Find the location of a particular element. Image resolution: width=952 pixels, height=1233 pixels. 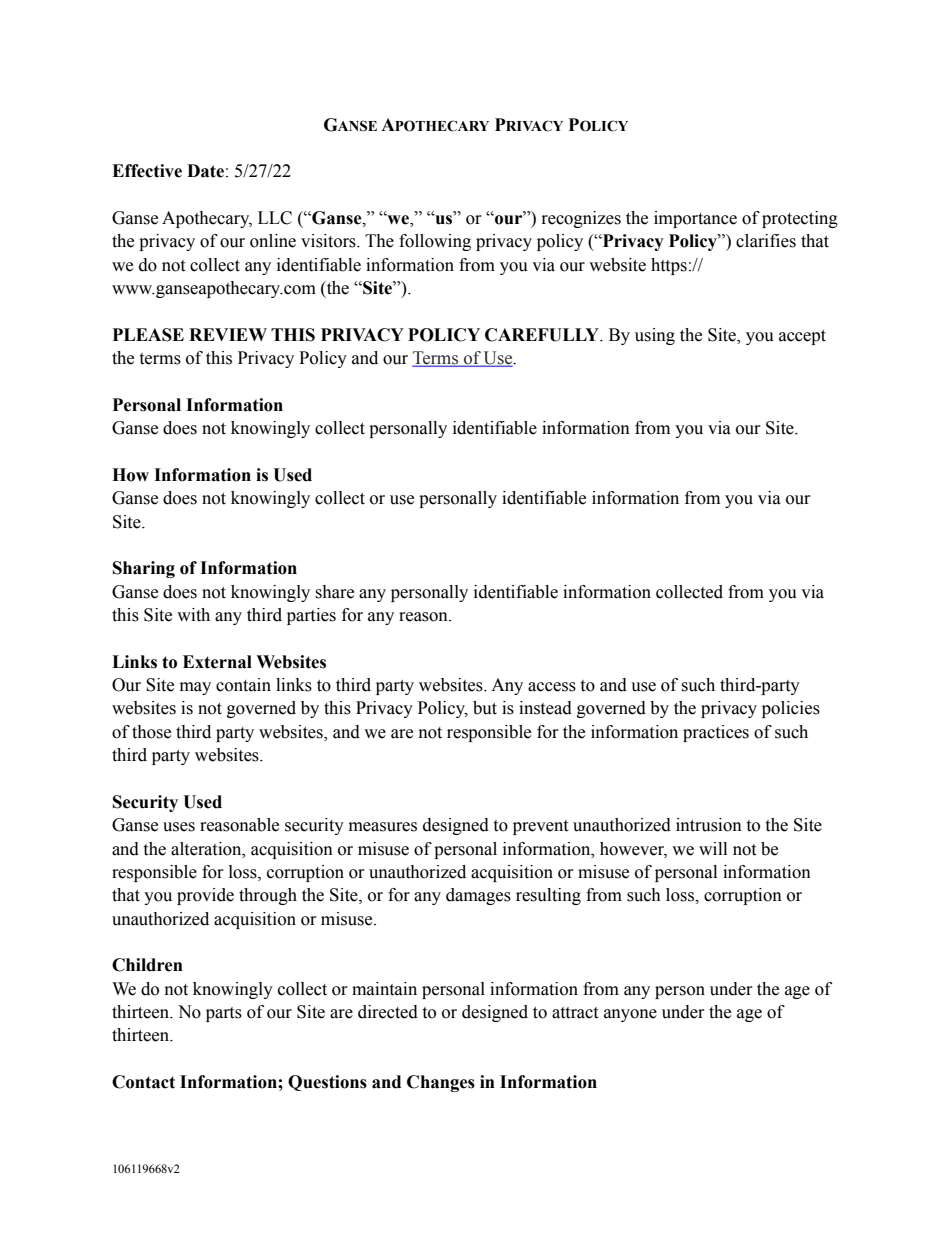

following is located at coordinates (435, 242).
